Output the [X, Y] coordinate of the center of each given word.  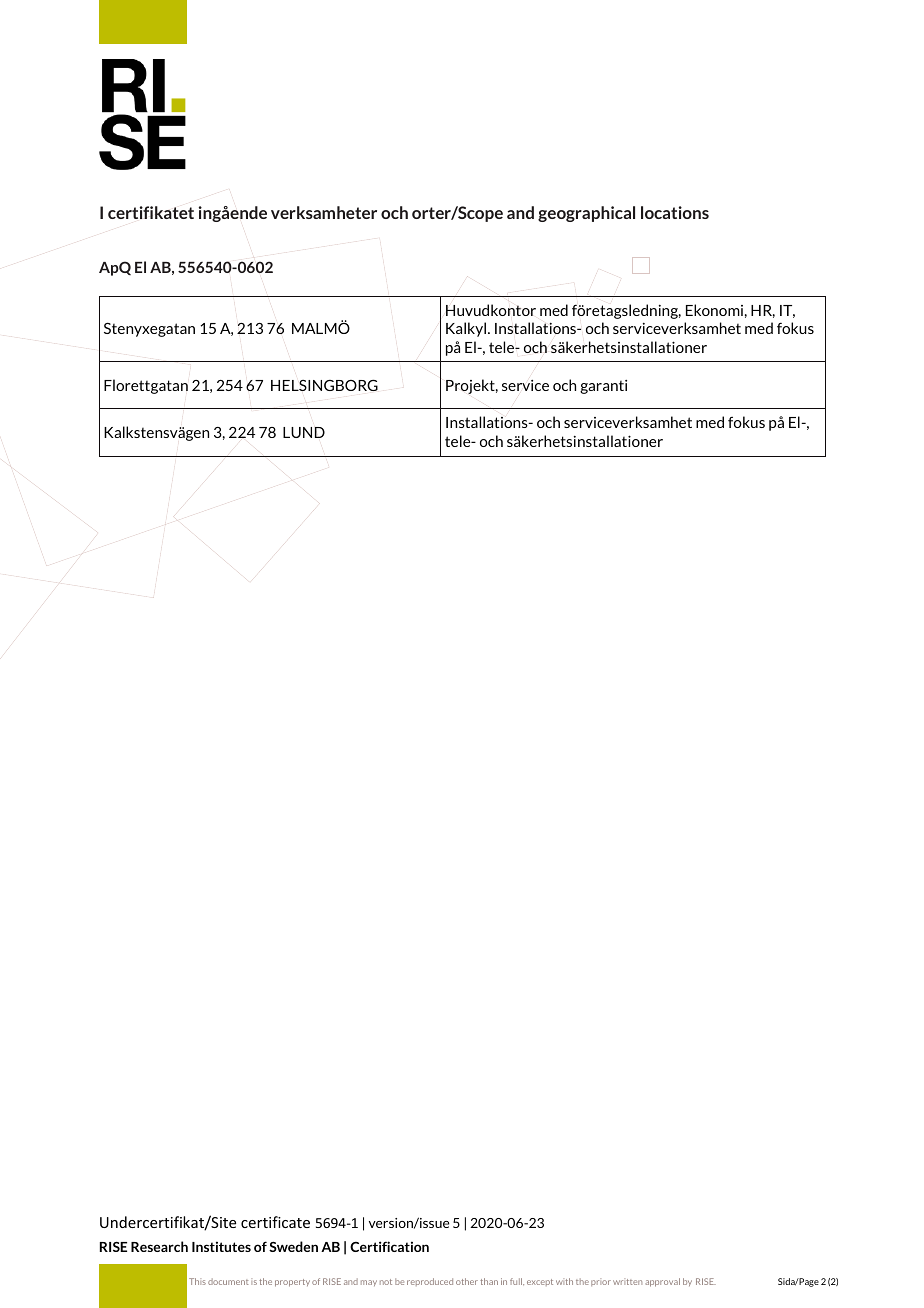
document [228, 1281]
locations [675, 212]
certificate [275, 1222]
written [627, 1281]
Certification [389, 1246]
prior [601, 1282]
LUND [304, 432]
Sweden [293, 1246]
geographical [586, 214]
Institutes [221, 1246]
